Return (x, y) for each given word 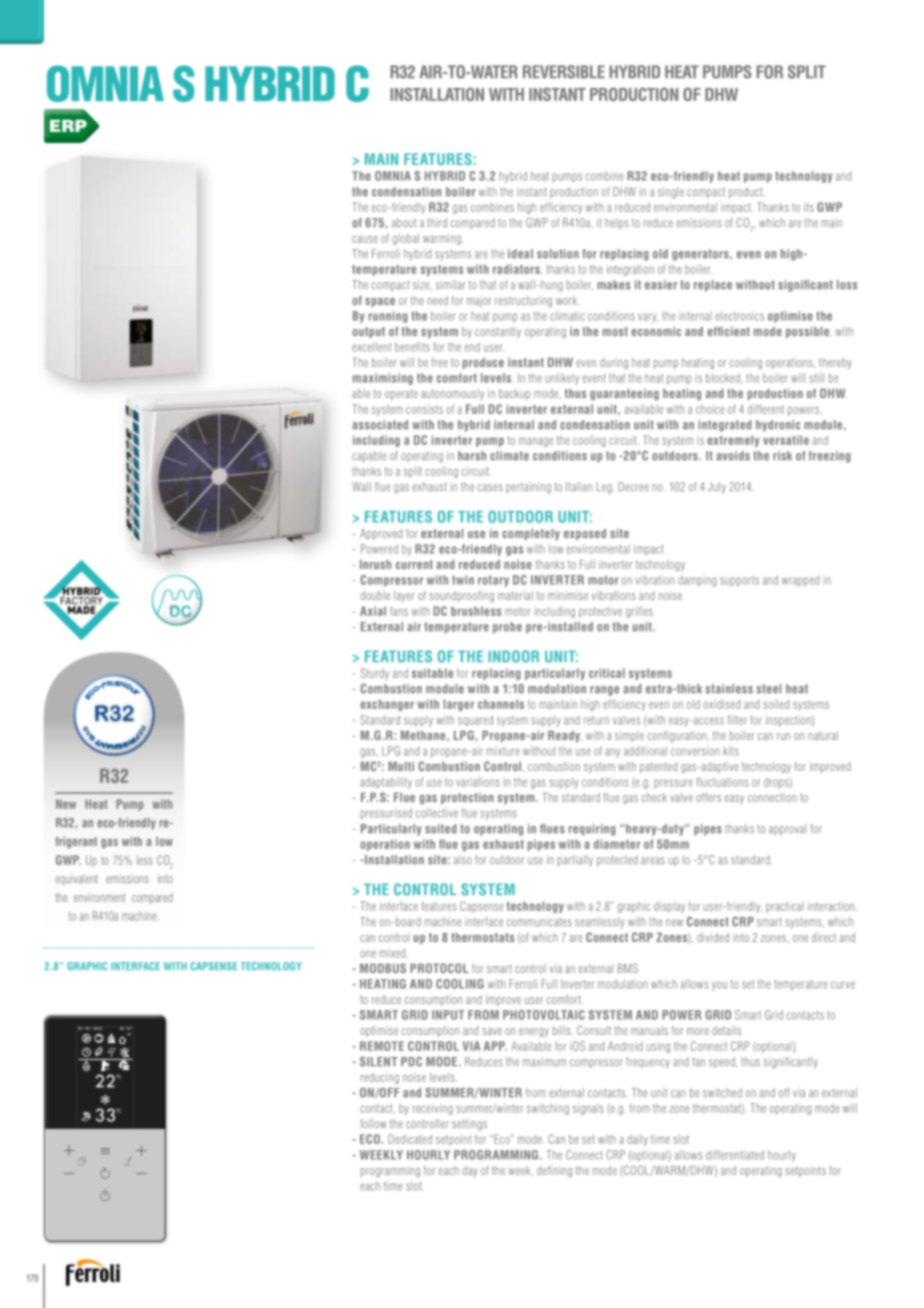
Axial (373, 611)
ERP (68, 125)
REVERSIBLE (564, 72)
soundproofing (461, 596)
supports (739, 581)
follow (373, 1124)
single (671, 193)
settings (469, 1125)
